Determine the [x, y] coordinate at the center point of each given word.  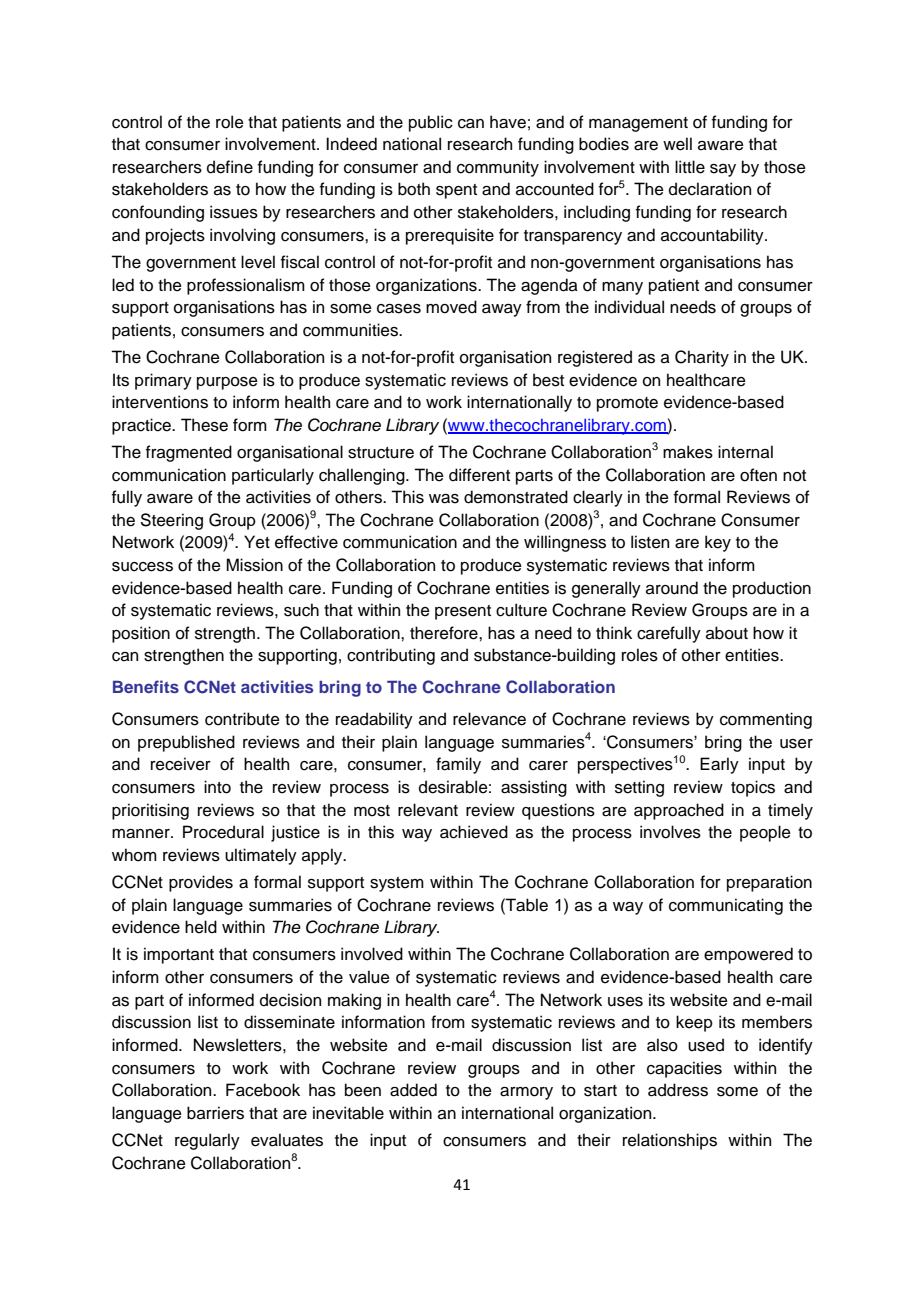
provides [201, 883]
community [498, 168]
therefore [445, 633]
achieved [474, 832]
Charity [702, 358]
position [141, 634]
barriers [215, 1113]
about [727, 633]
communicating [726, 906]
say [723, 170]
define [230, 167]
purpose [227, 383]
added [413, 1090]
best [548, 380]
